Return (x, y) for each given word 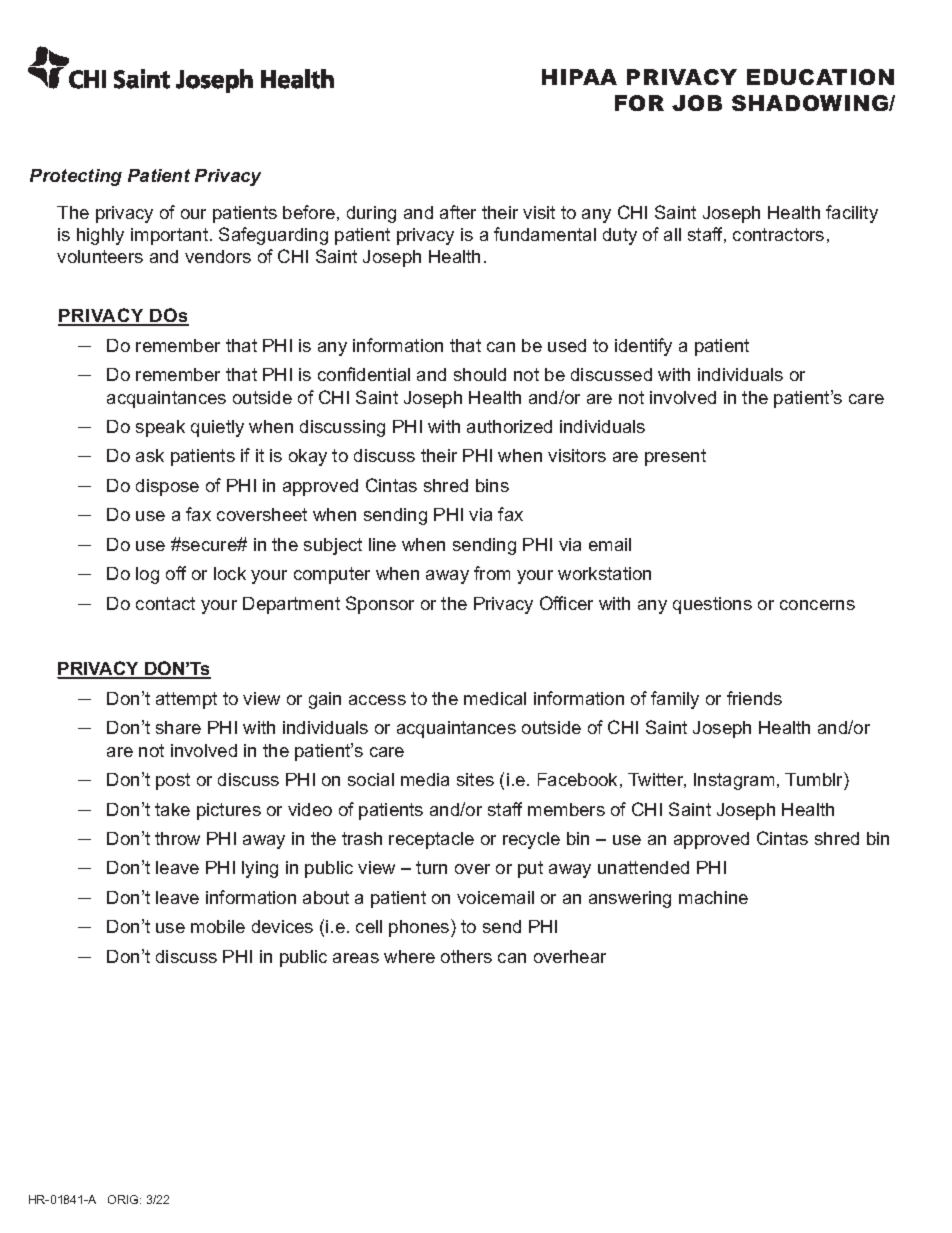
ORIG (124, 1199)
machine (713, 897)
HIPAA (579, 77)
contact (165, 603)
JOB (697, 103)
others (466, 956)
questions (712, 605)
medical (495, 698)
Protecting (76, 177)
